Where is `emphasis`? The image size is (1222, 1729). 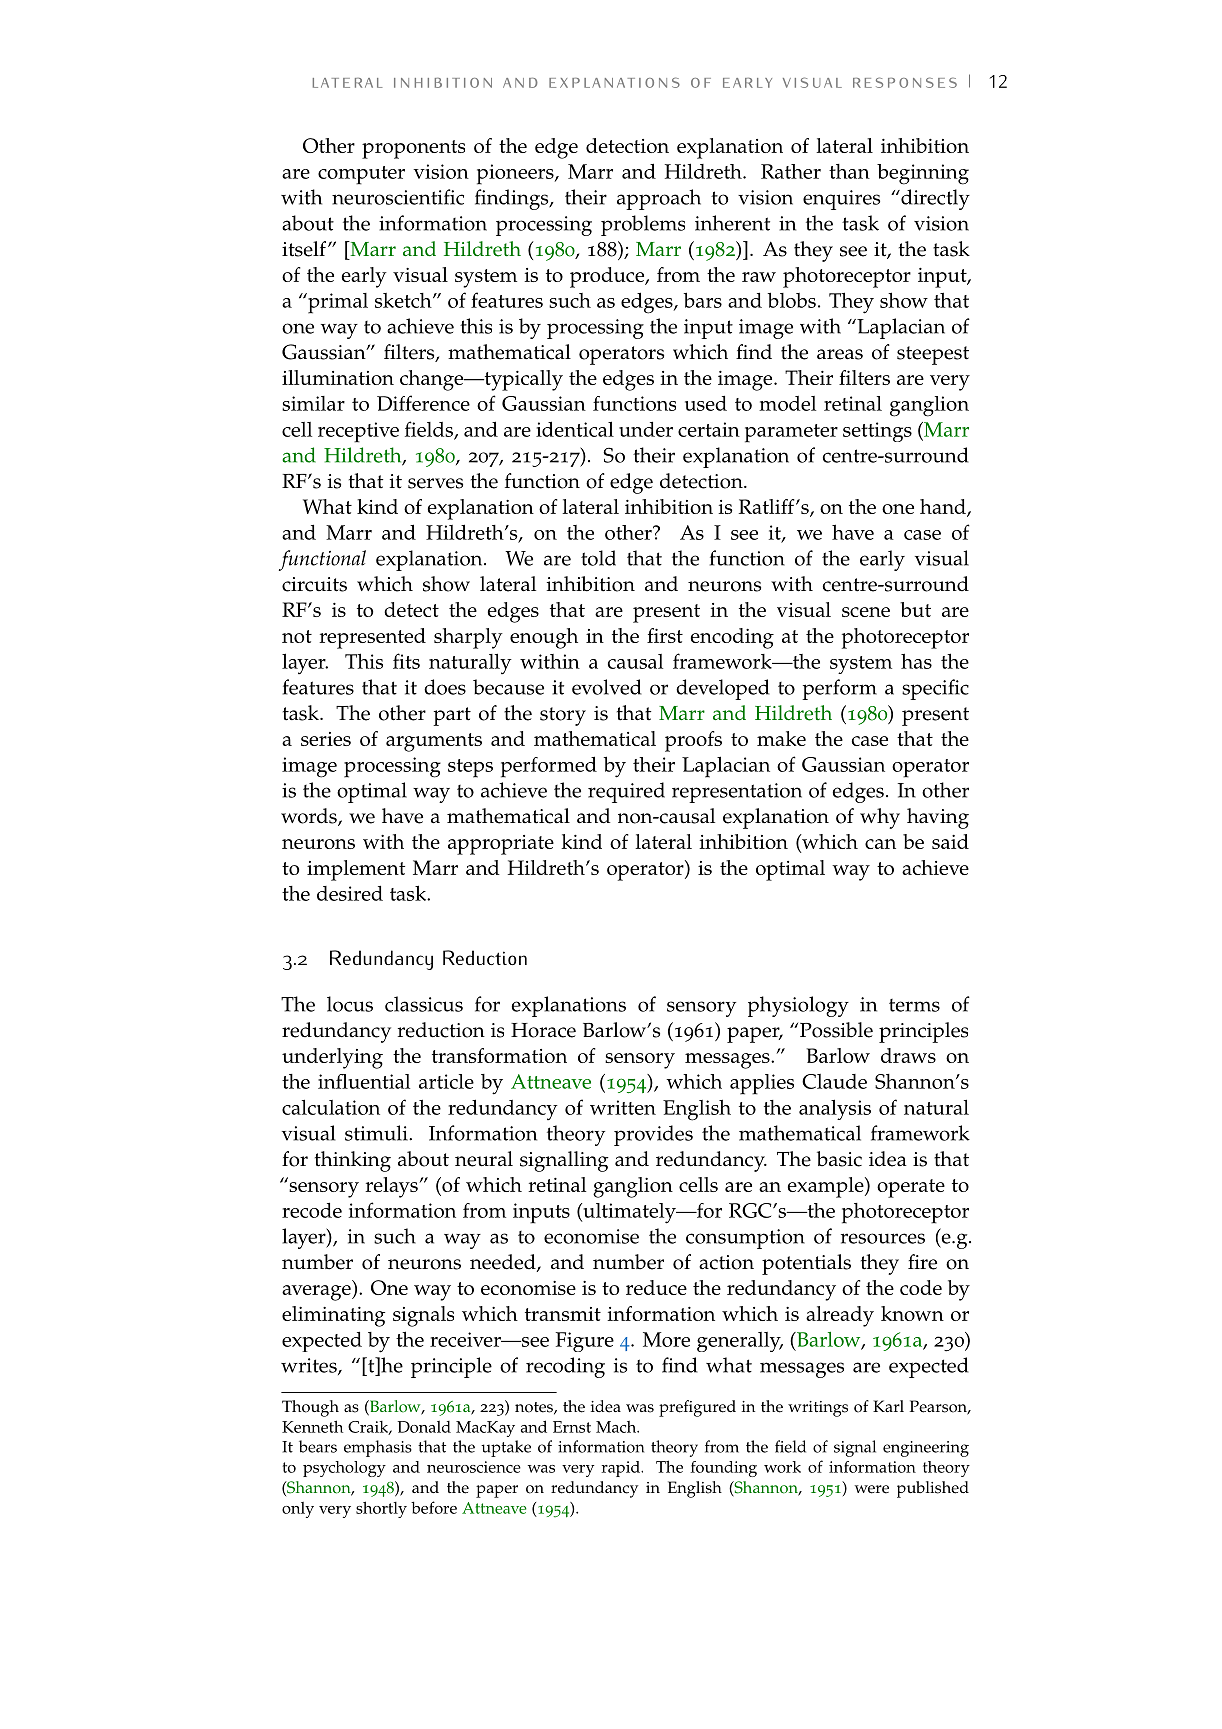
emphasis is located at coordinates (378, 1448).
